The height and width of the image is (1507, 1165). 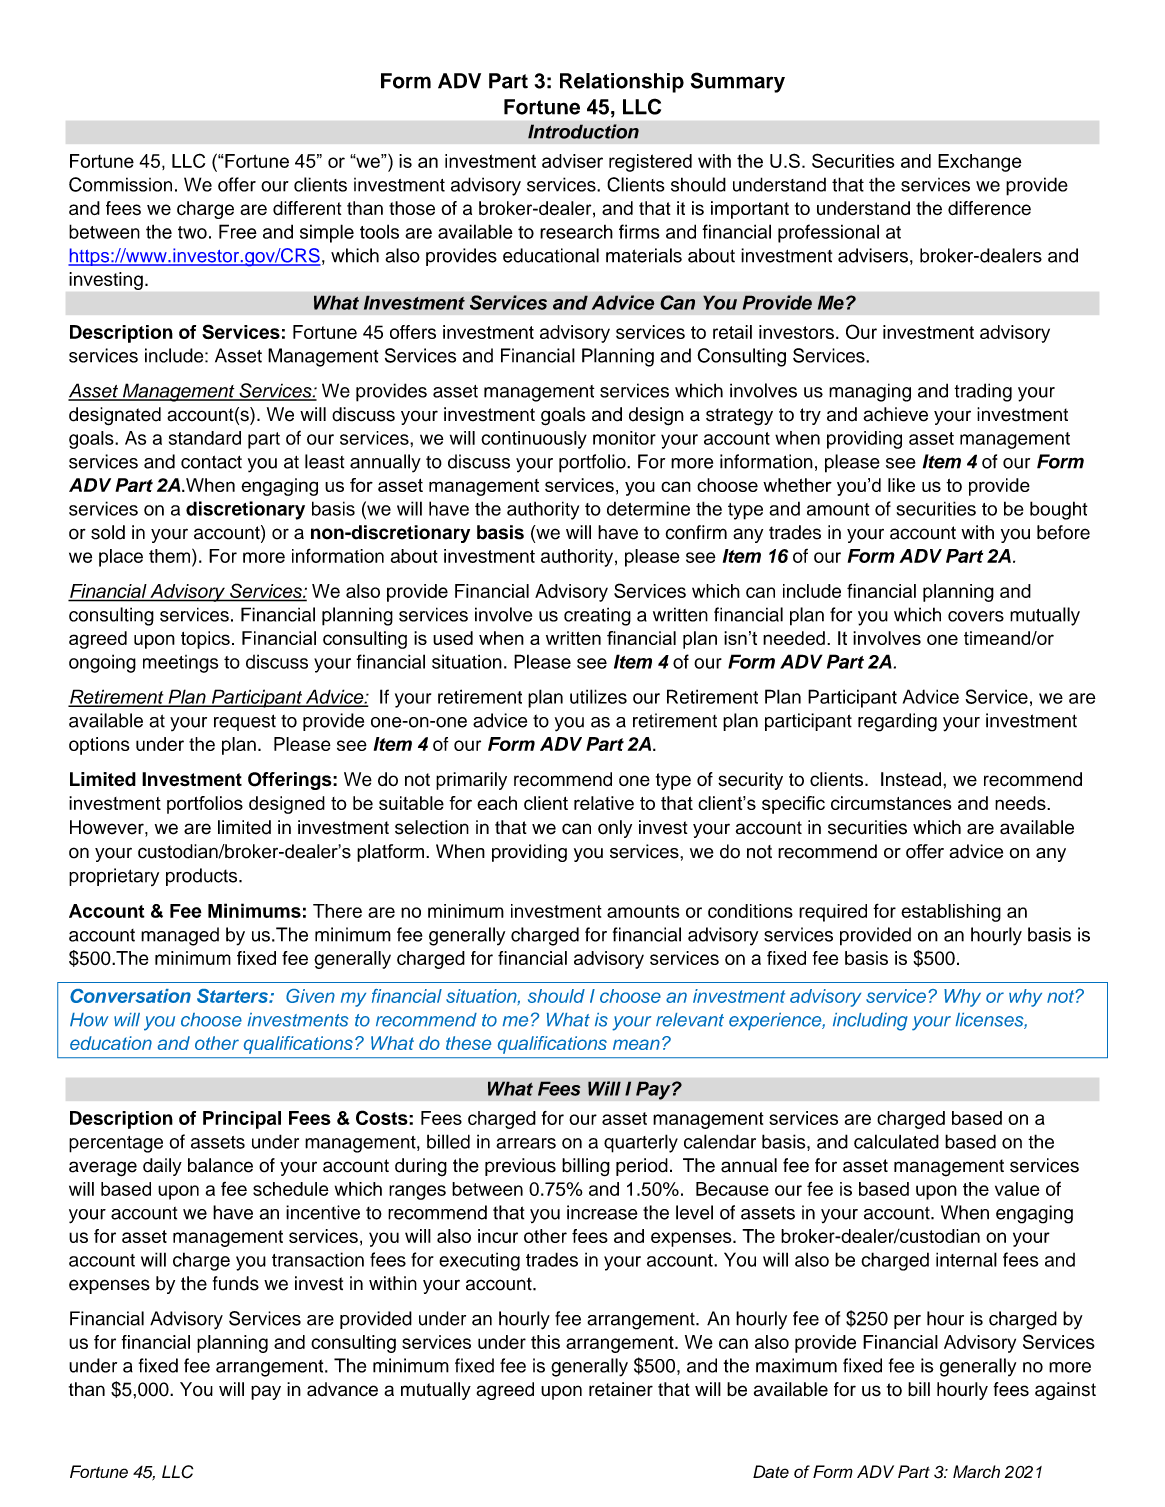 What do you see at coordinates (980, 163) in the image?
I see `Exchange` at bounding box center [980, 163].
